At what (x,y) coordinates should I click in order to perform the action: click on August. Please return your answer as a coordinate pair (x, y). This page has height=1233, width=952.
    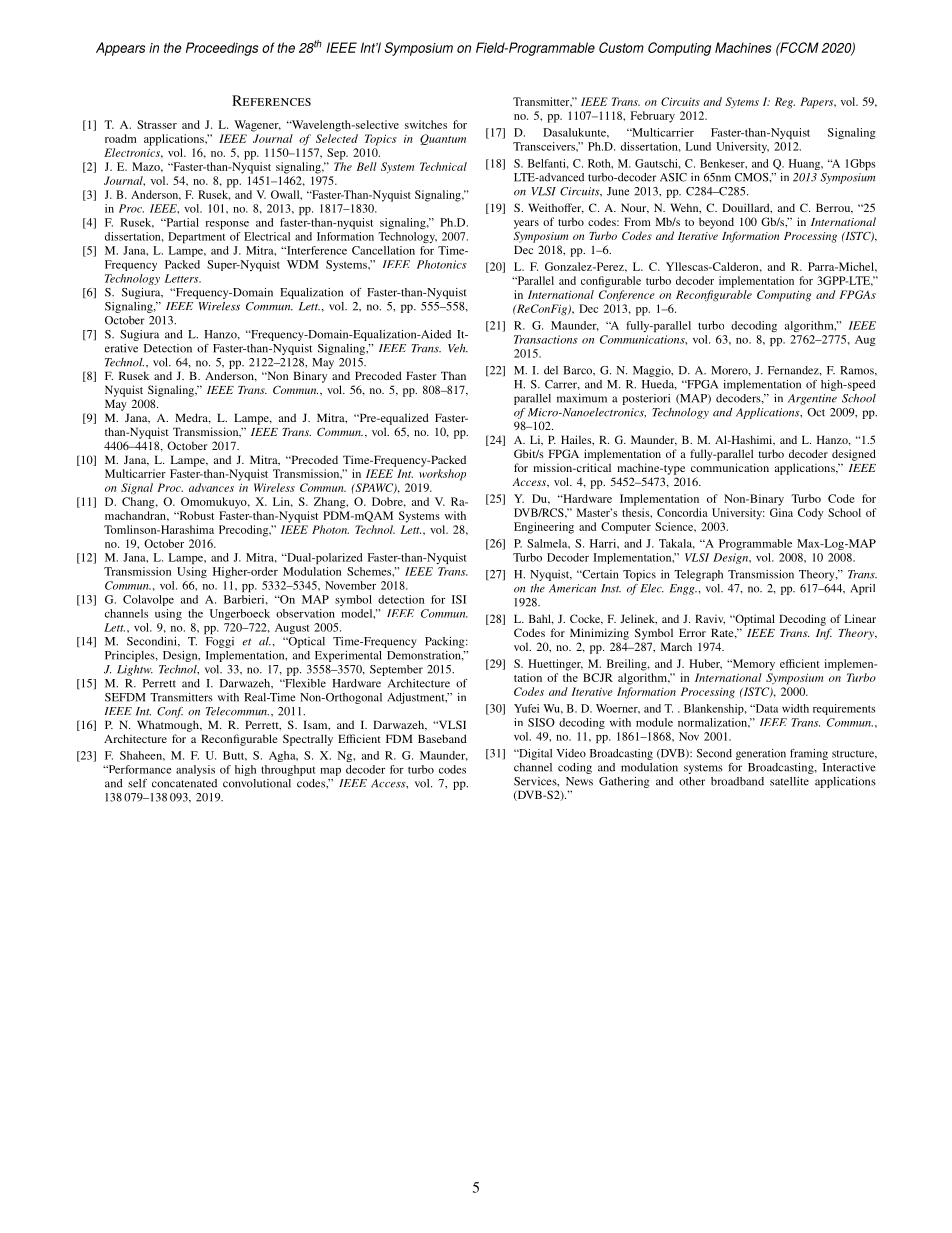
    Looking at the image, I should click on (292, 628).
